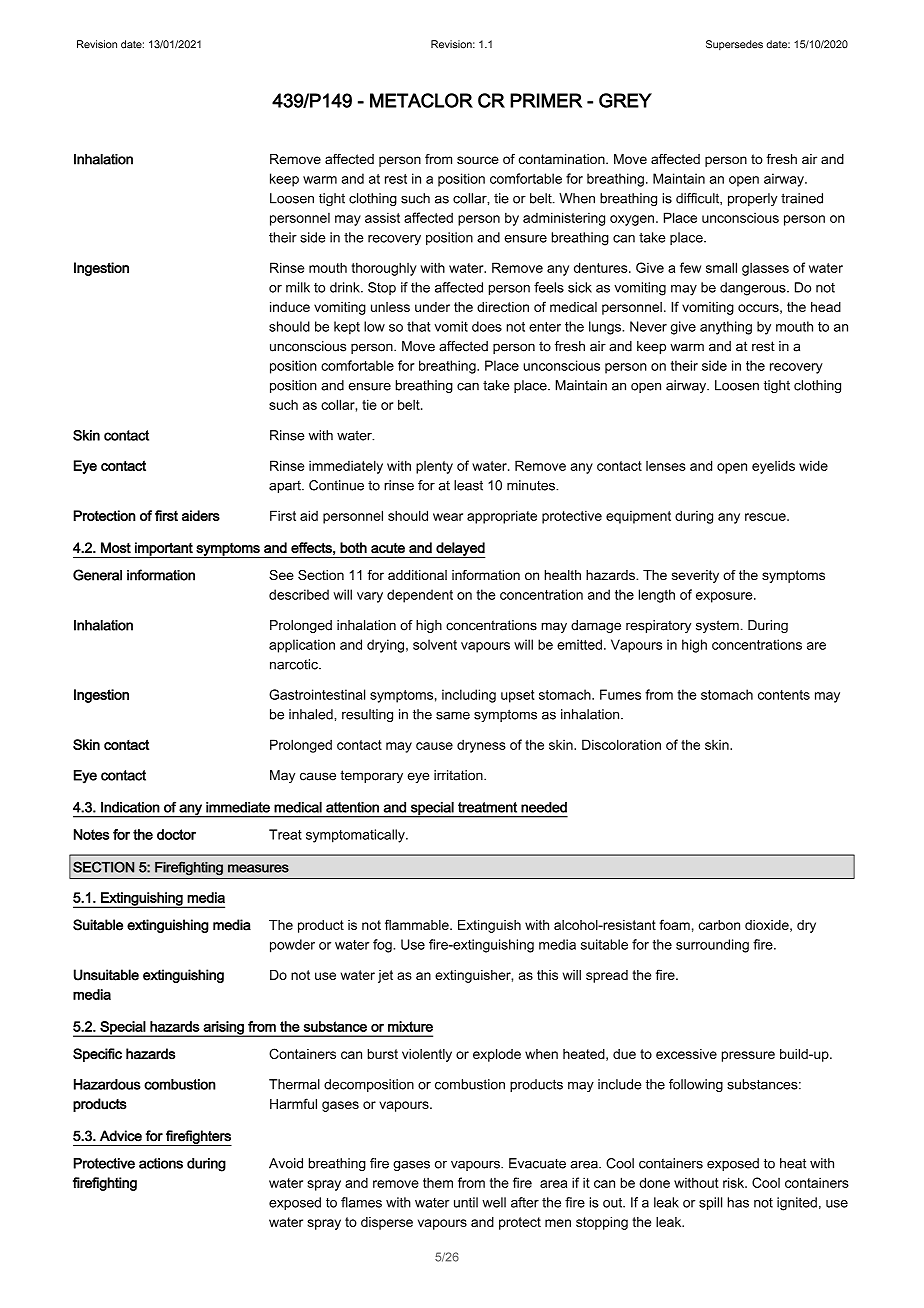 The height and width of the screenshot is (1308, 924). Describe the element at coordinates (735, 1182) in the screenshot. I see `risk` at that location.
